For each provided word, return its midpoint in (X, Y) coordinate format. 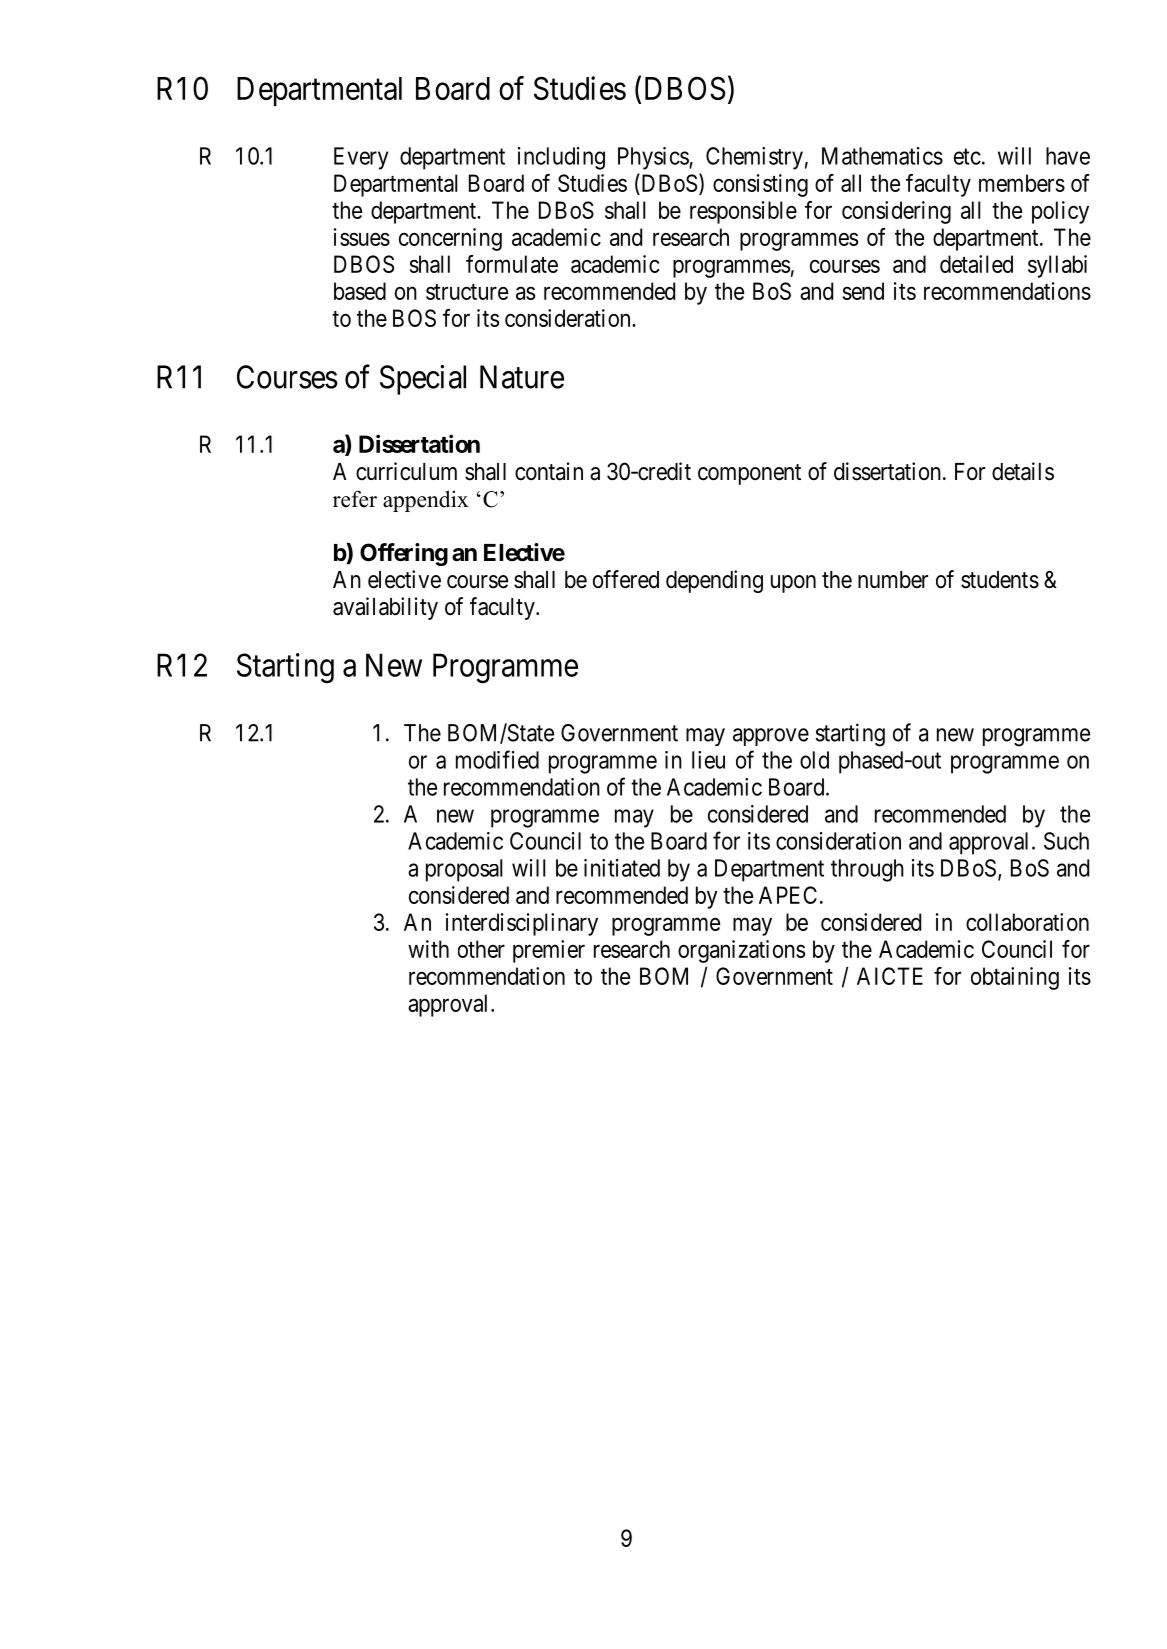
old (814, 760)
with (428, 949)
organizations (741, 951)
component (749, 474)
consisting (760, 185)
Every (361, 158)
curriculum (406, 471)
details (1023, 471)
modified (497, 759)
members (1022, 183)
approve (771, 737)
